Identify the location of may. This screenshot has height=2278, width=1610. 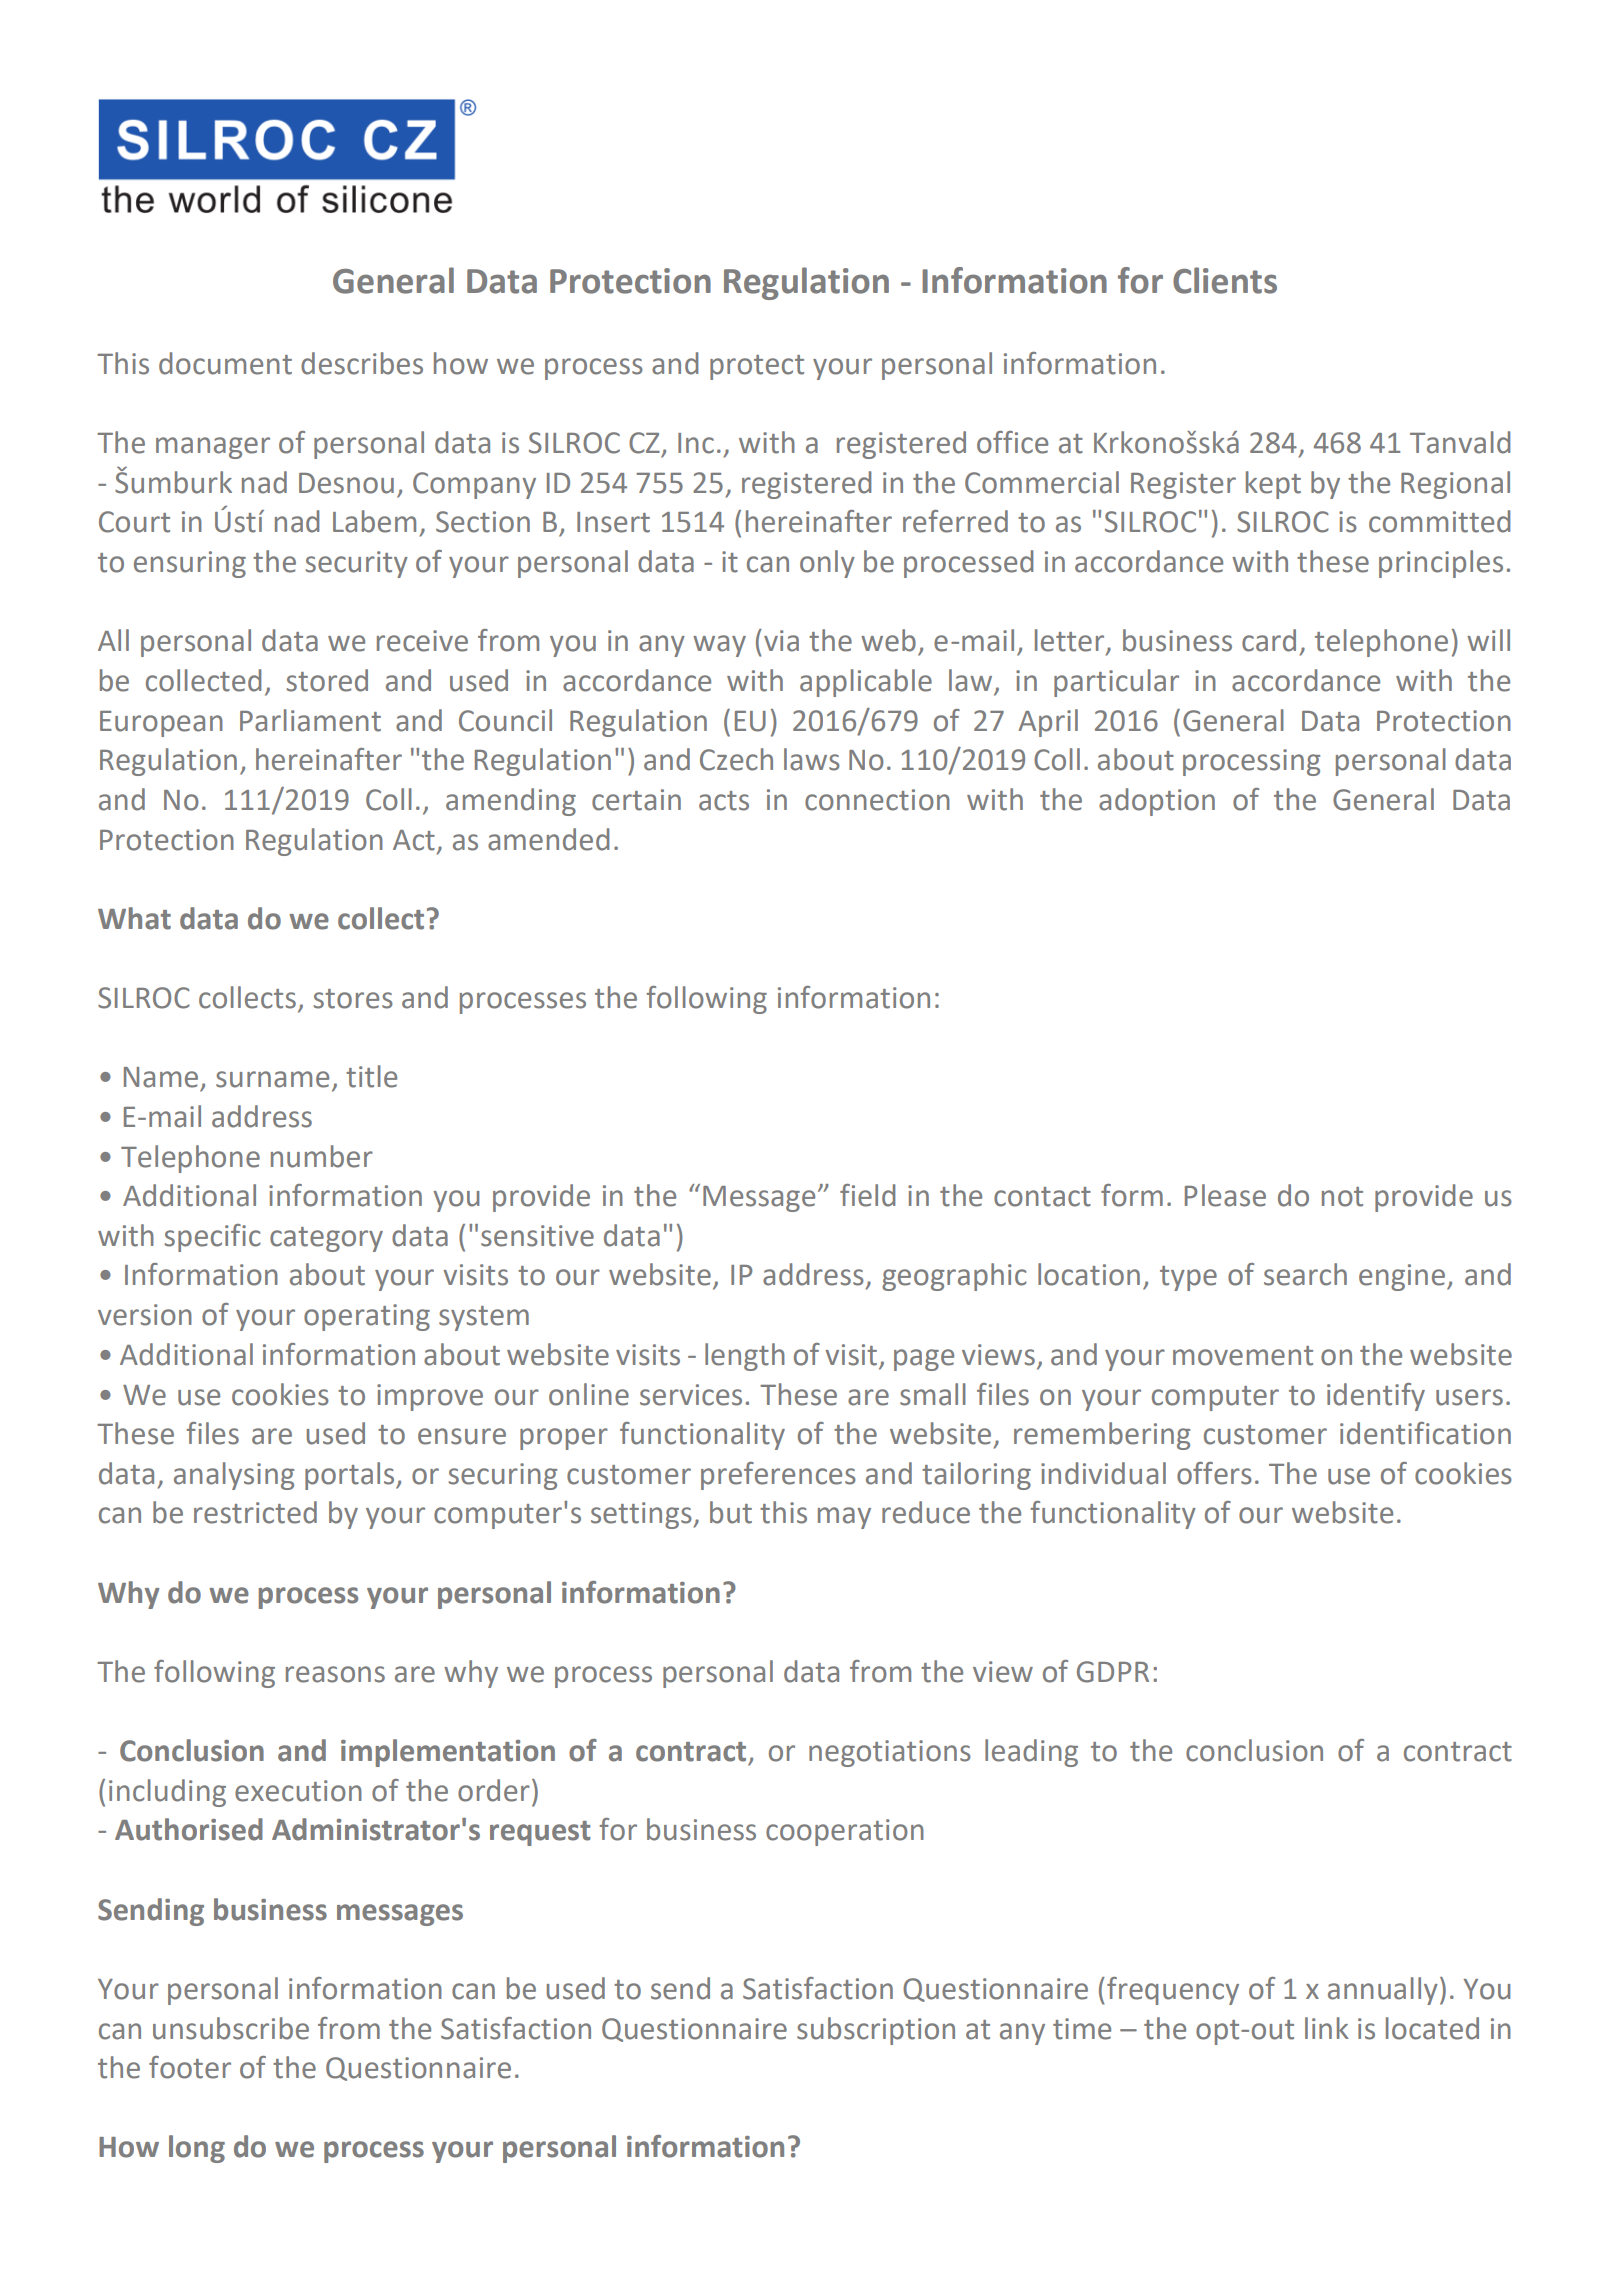
(844, 1518).
